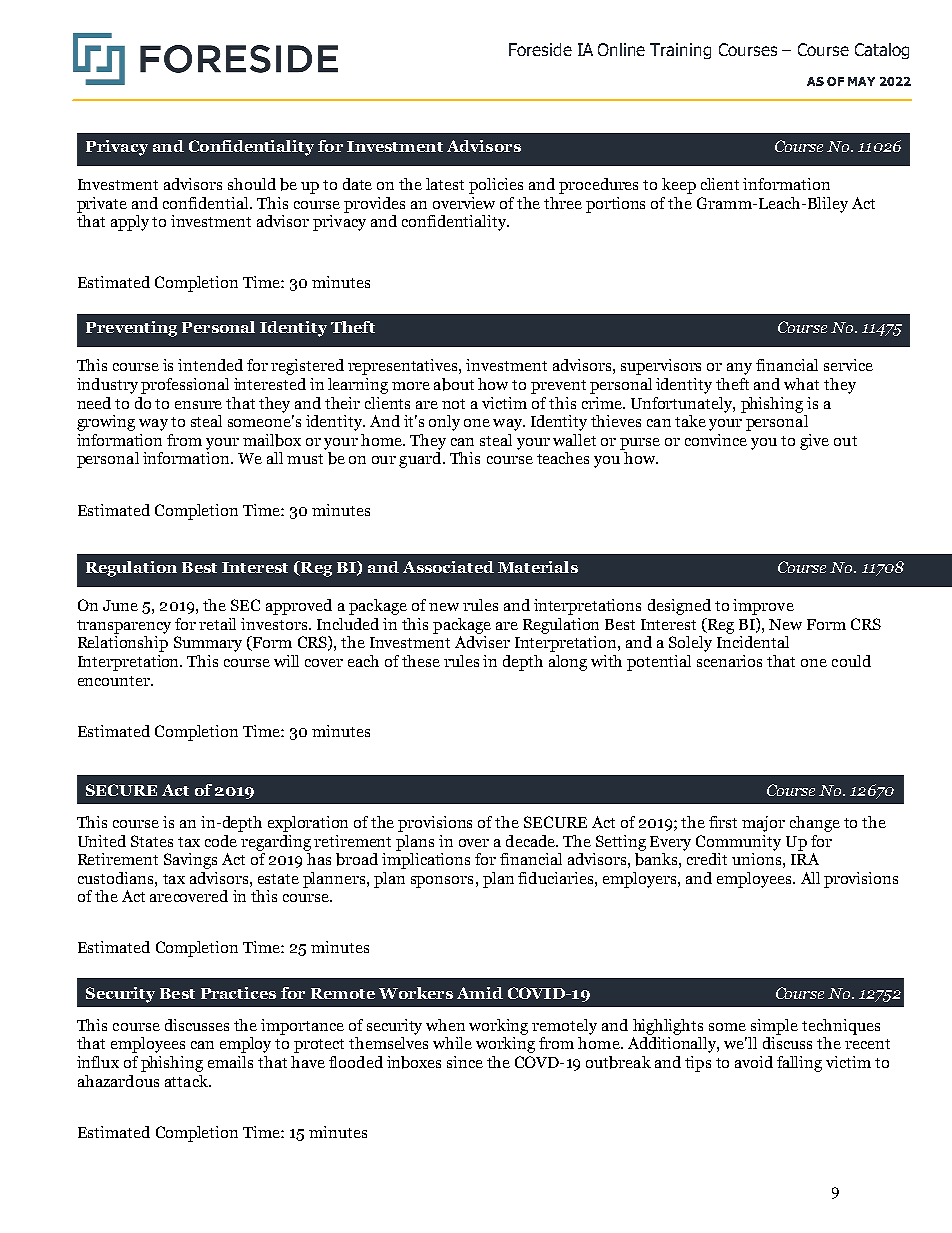 This screenshot has width=952, height=1233. Describe the element at coordinates (861, 81) in the screenshot. I see `MAY` at that location.
